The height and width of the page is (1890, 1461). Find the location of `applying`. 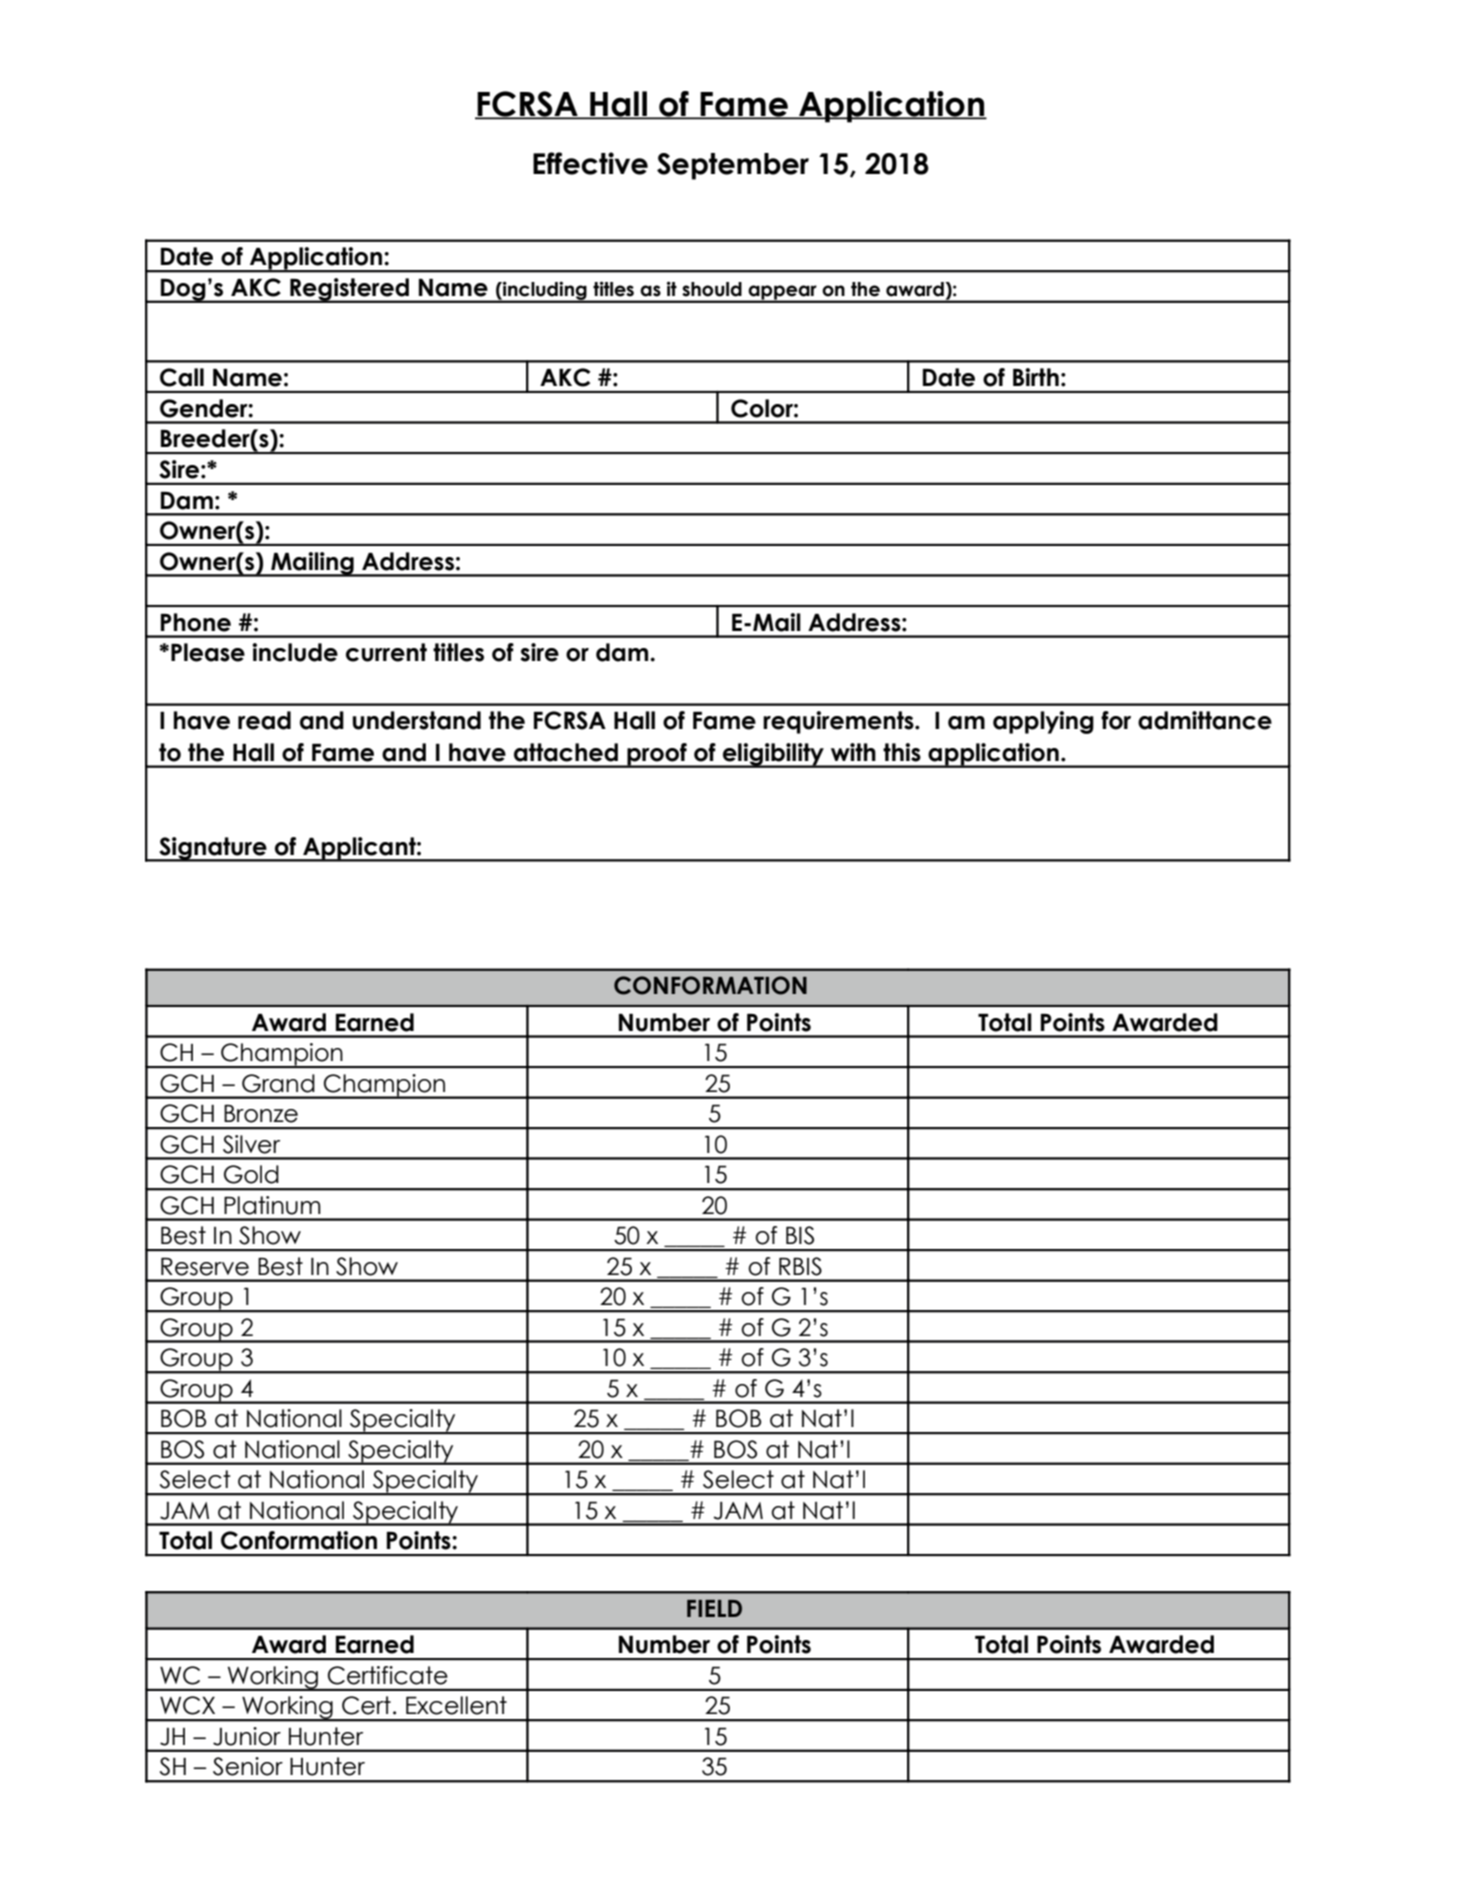

applying is located at coordinates (1043, 722).
